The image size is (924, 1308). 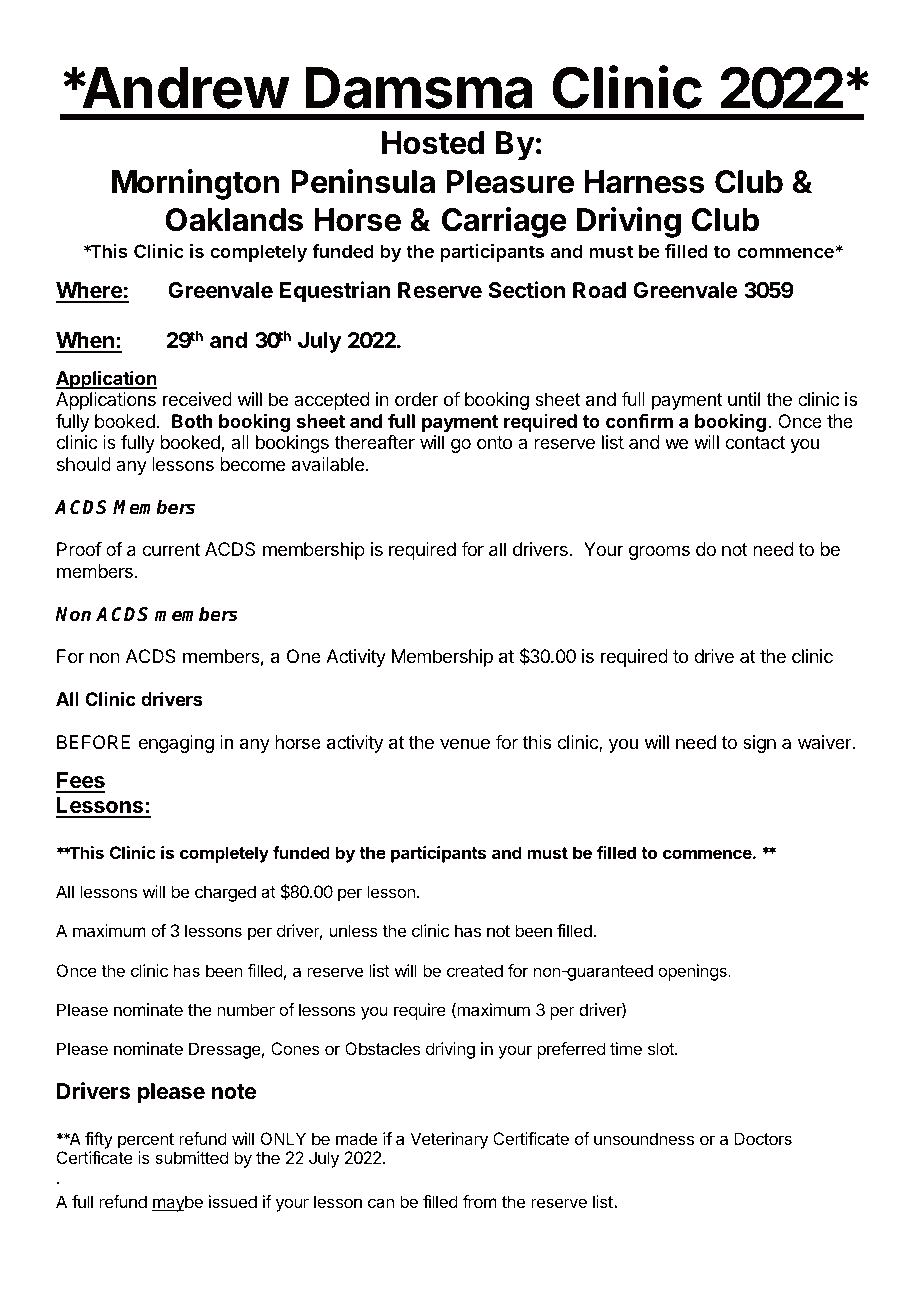 What do you see at coordinates (191, 1157) in the screenshot?
I see `submitted` at bounding box center [191, 1157].
